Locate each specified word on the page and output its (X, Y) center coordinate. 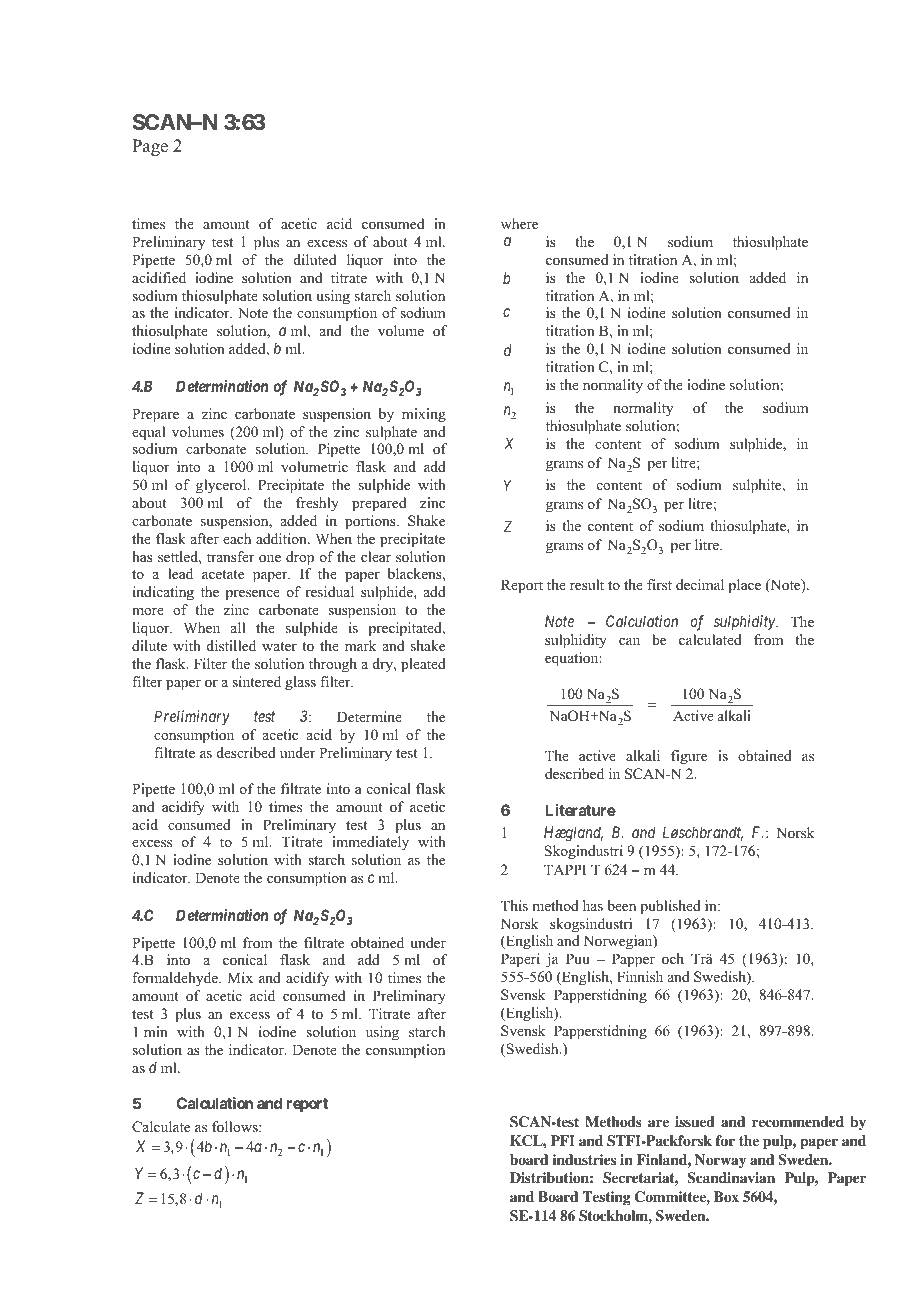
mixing (424, 415)
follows (236, 1126)
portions (371, 522)
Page (150, 147)
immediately (370, 843)
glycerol (222, 486)
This (514, 905)
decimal (700, 584)
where (519, 223)
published (670, 907)
